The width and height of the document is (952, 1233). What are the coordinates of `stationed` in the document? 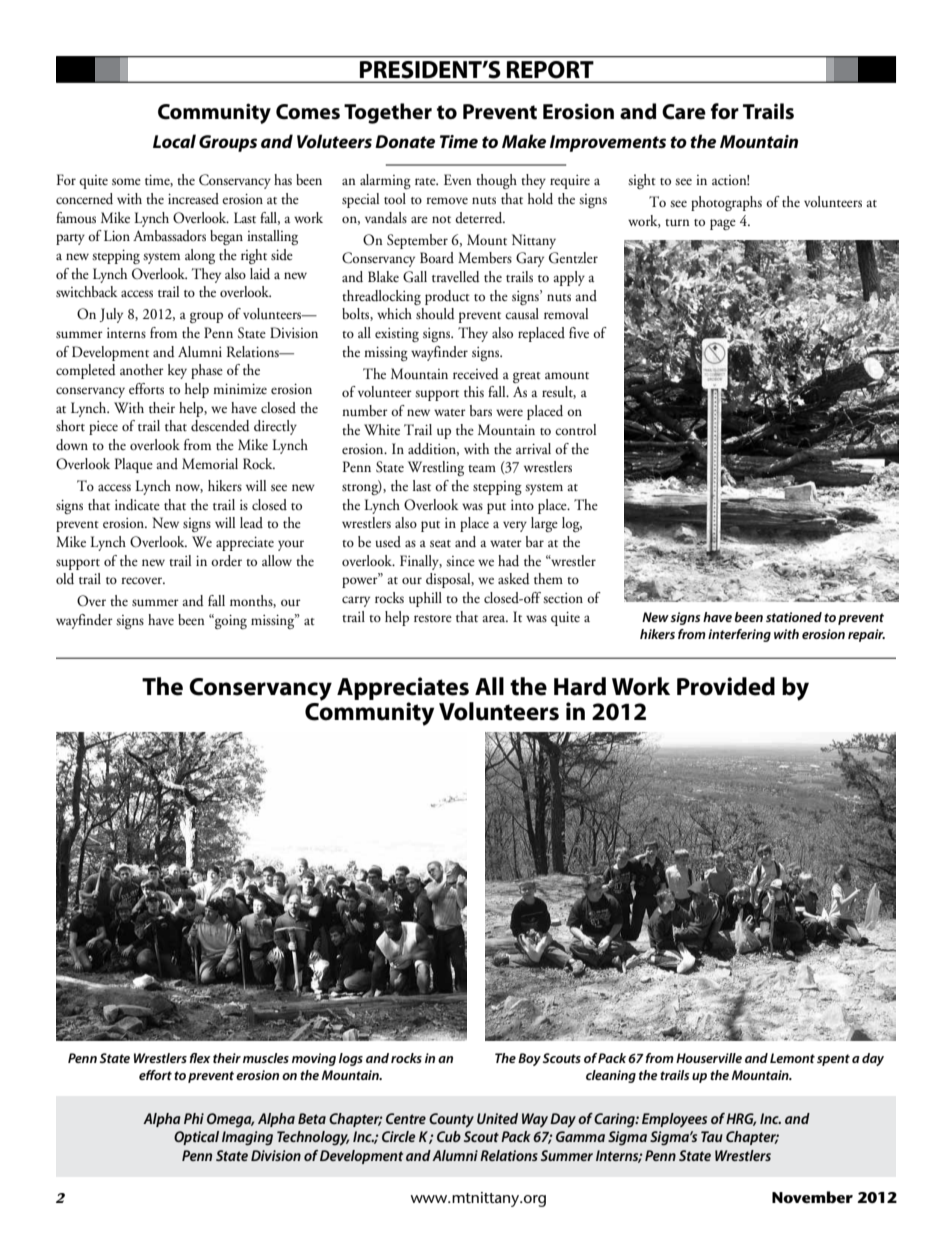 It's located at (794, 617).
